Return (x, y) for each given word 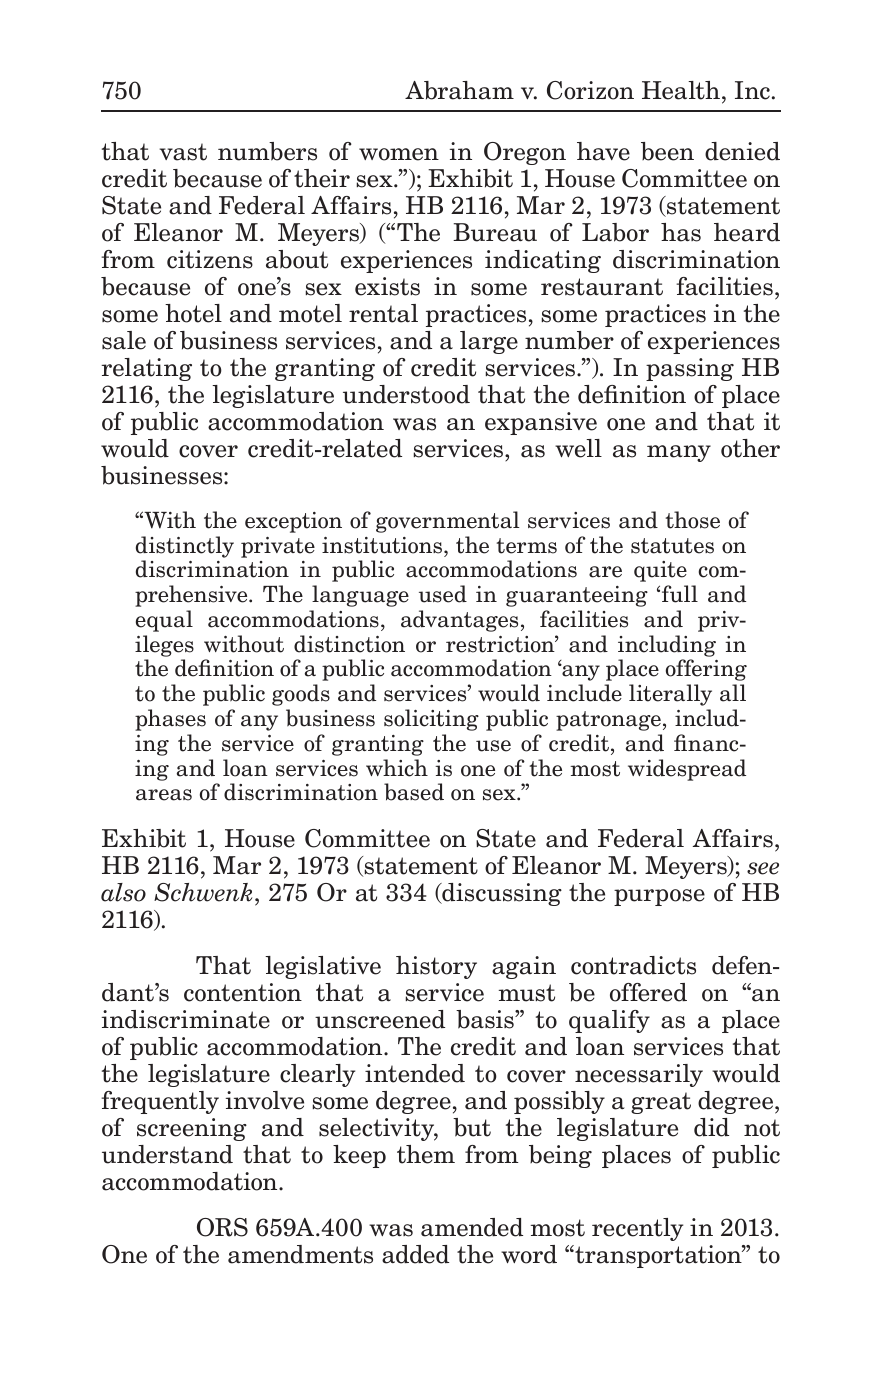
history (436, 967)
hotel (193, 313)
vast (183, 152)
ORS (222, 1227)
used (443, 594)
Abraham (459, 90)
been (667, 151)
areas (164, 795)
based (414, 792)
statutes (672, 546)
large (489, 342)
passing (690, 369)
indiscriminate (186, 1019)
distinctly (185, 547)
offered (648, 992)
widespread (687, 770)
